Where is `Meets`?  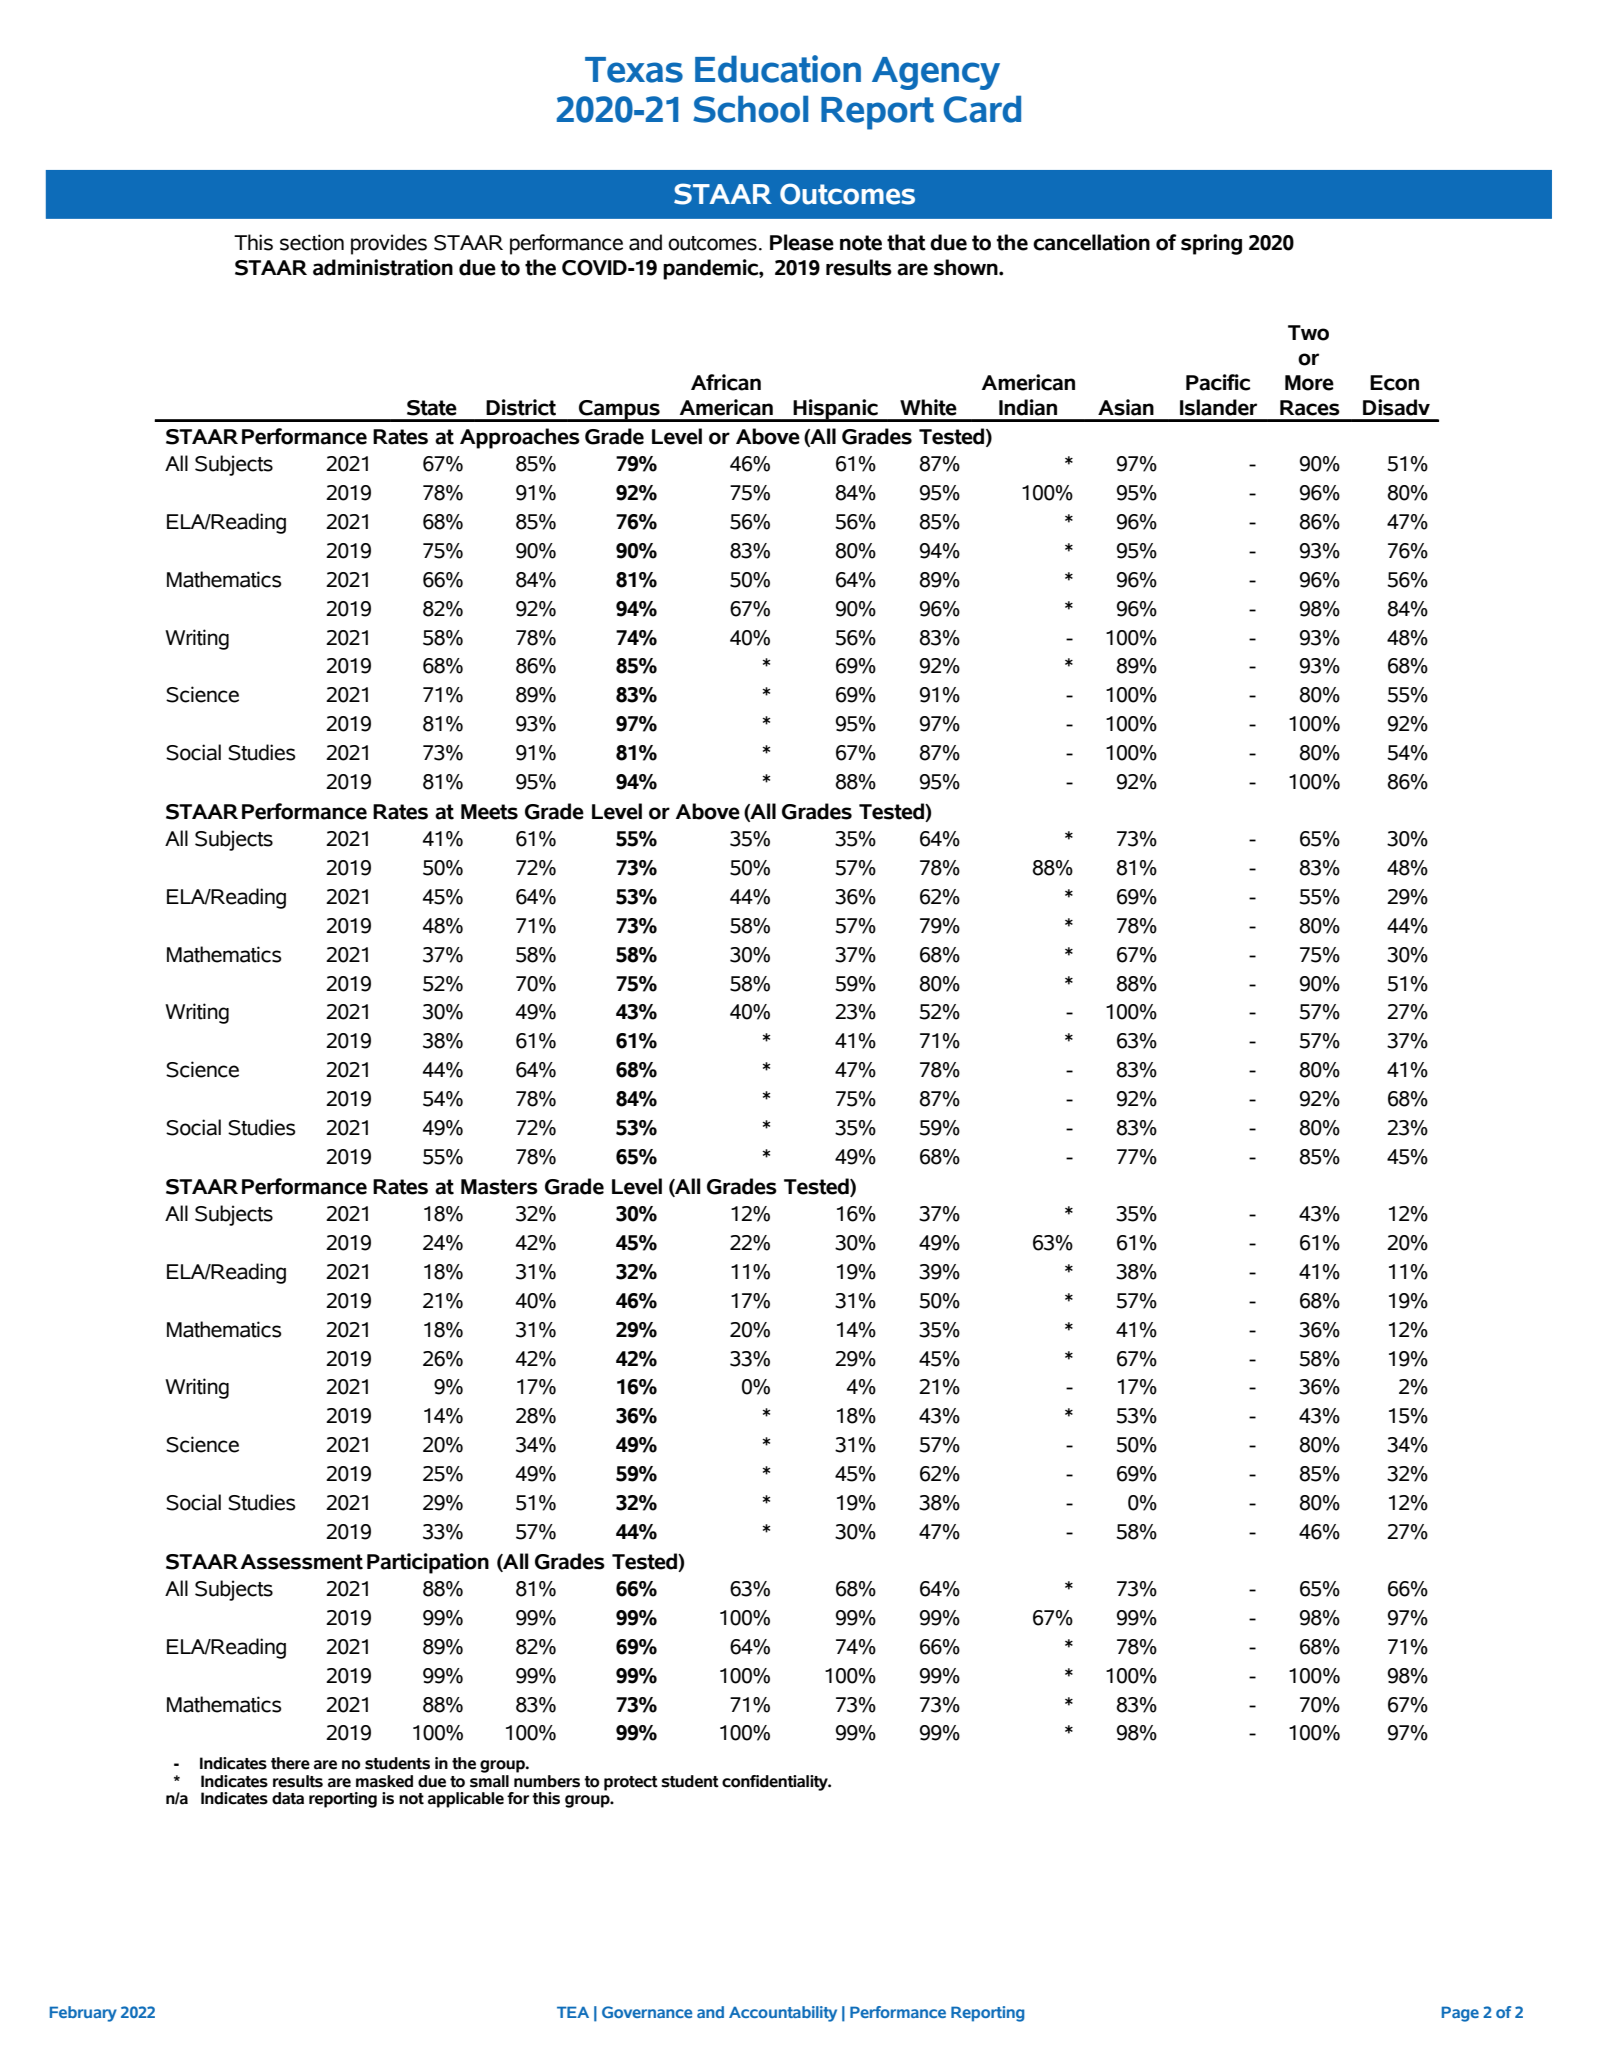 Meets is located at coordinates (489, 812).
